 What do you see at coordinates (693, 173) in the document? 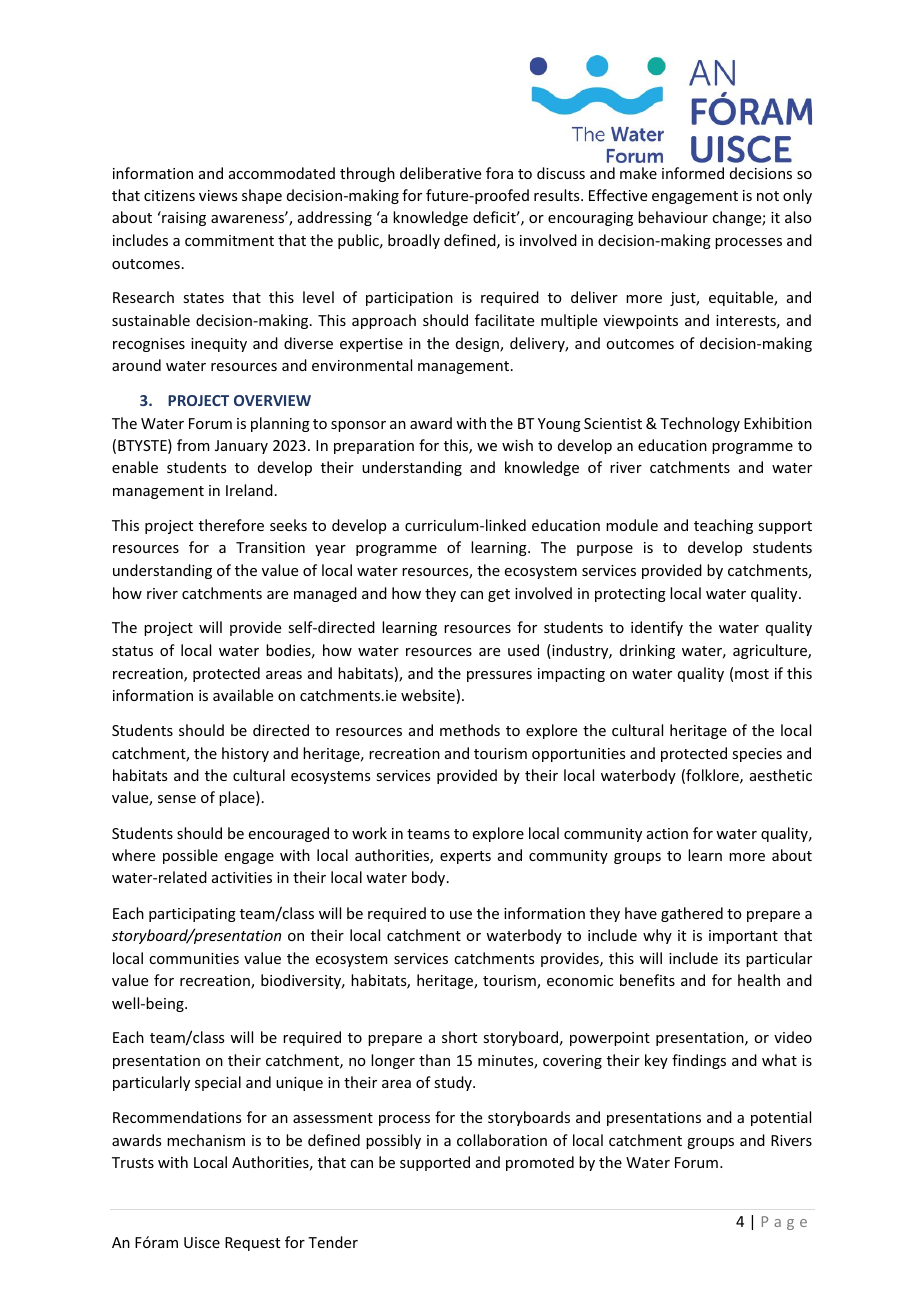
I see `informed` at bounding box center [693, 173].
